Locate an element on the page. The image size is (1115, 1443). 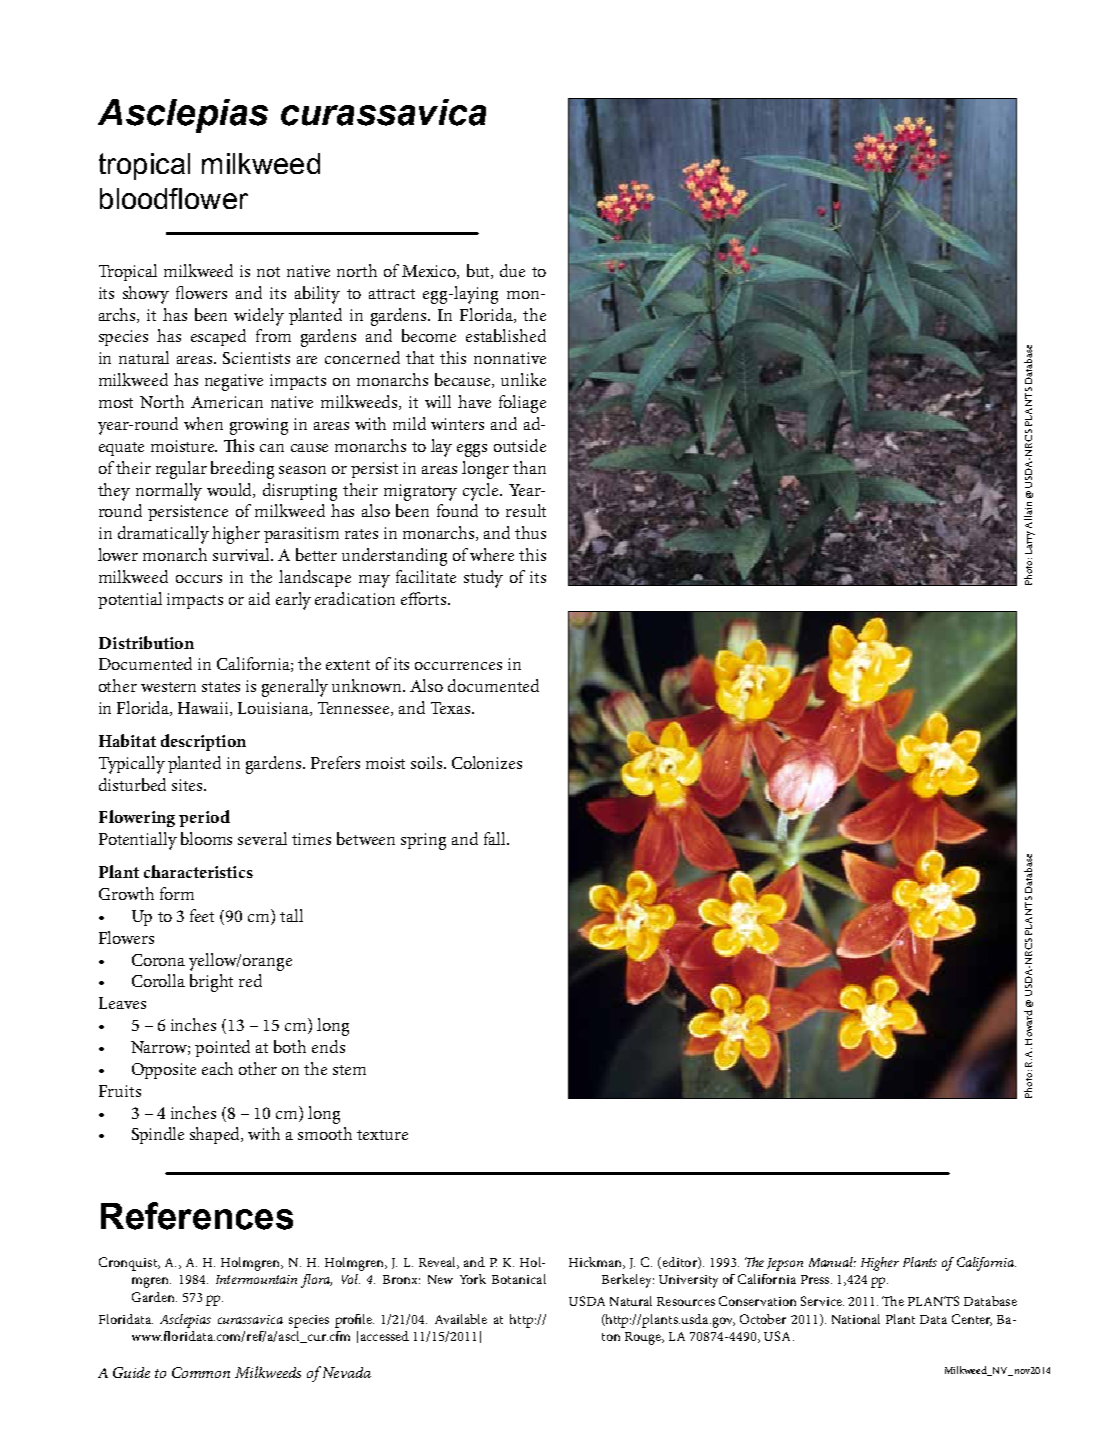
states is located at coordinates (221, 687).
